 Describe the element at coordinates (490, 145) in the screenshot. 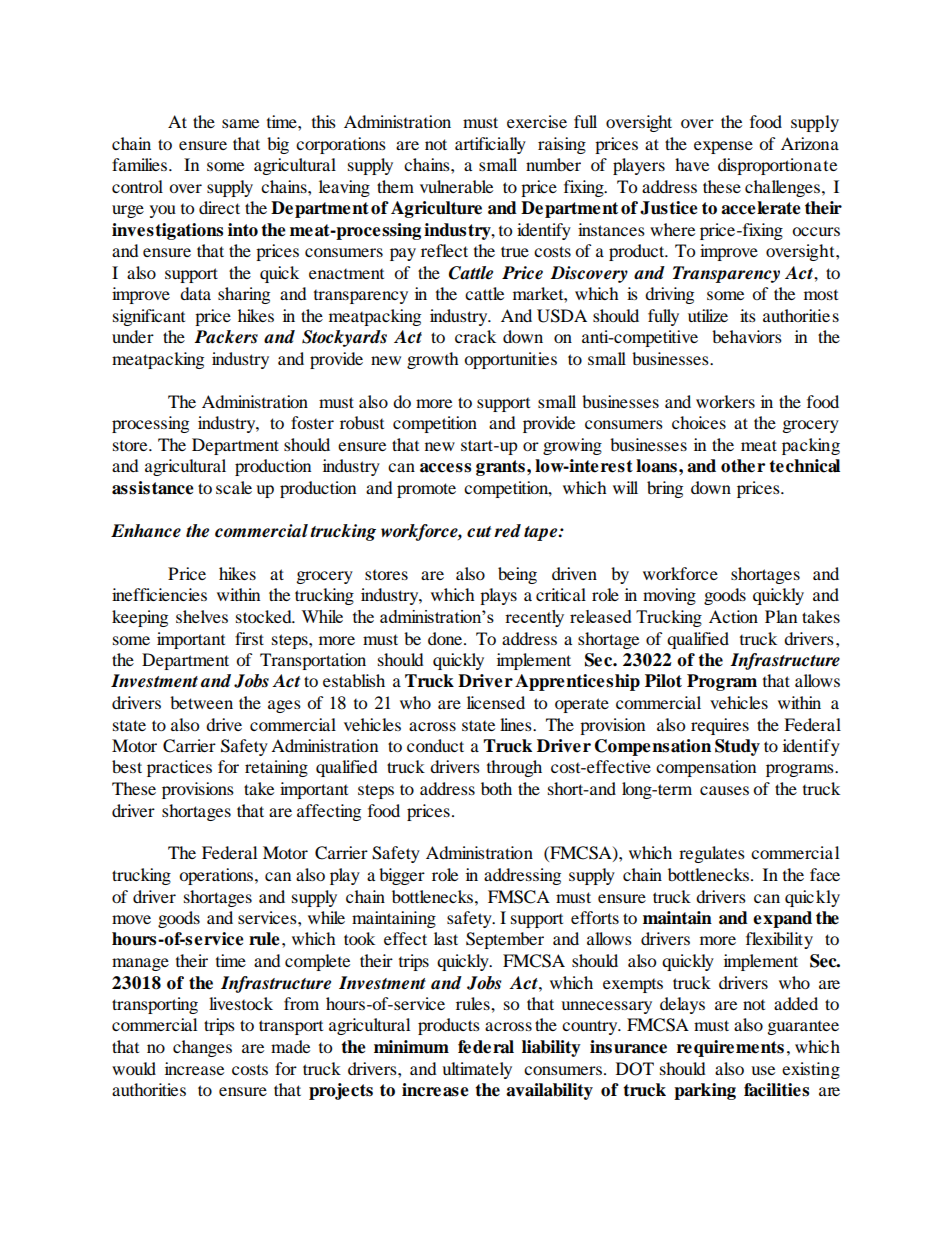

I see `artificially` at that location.
